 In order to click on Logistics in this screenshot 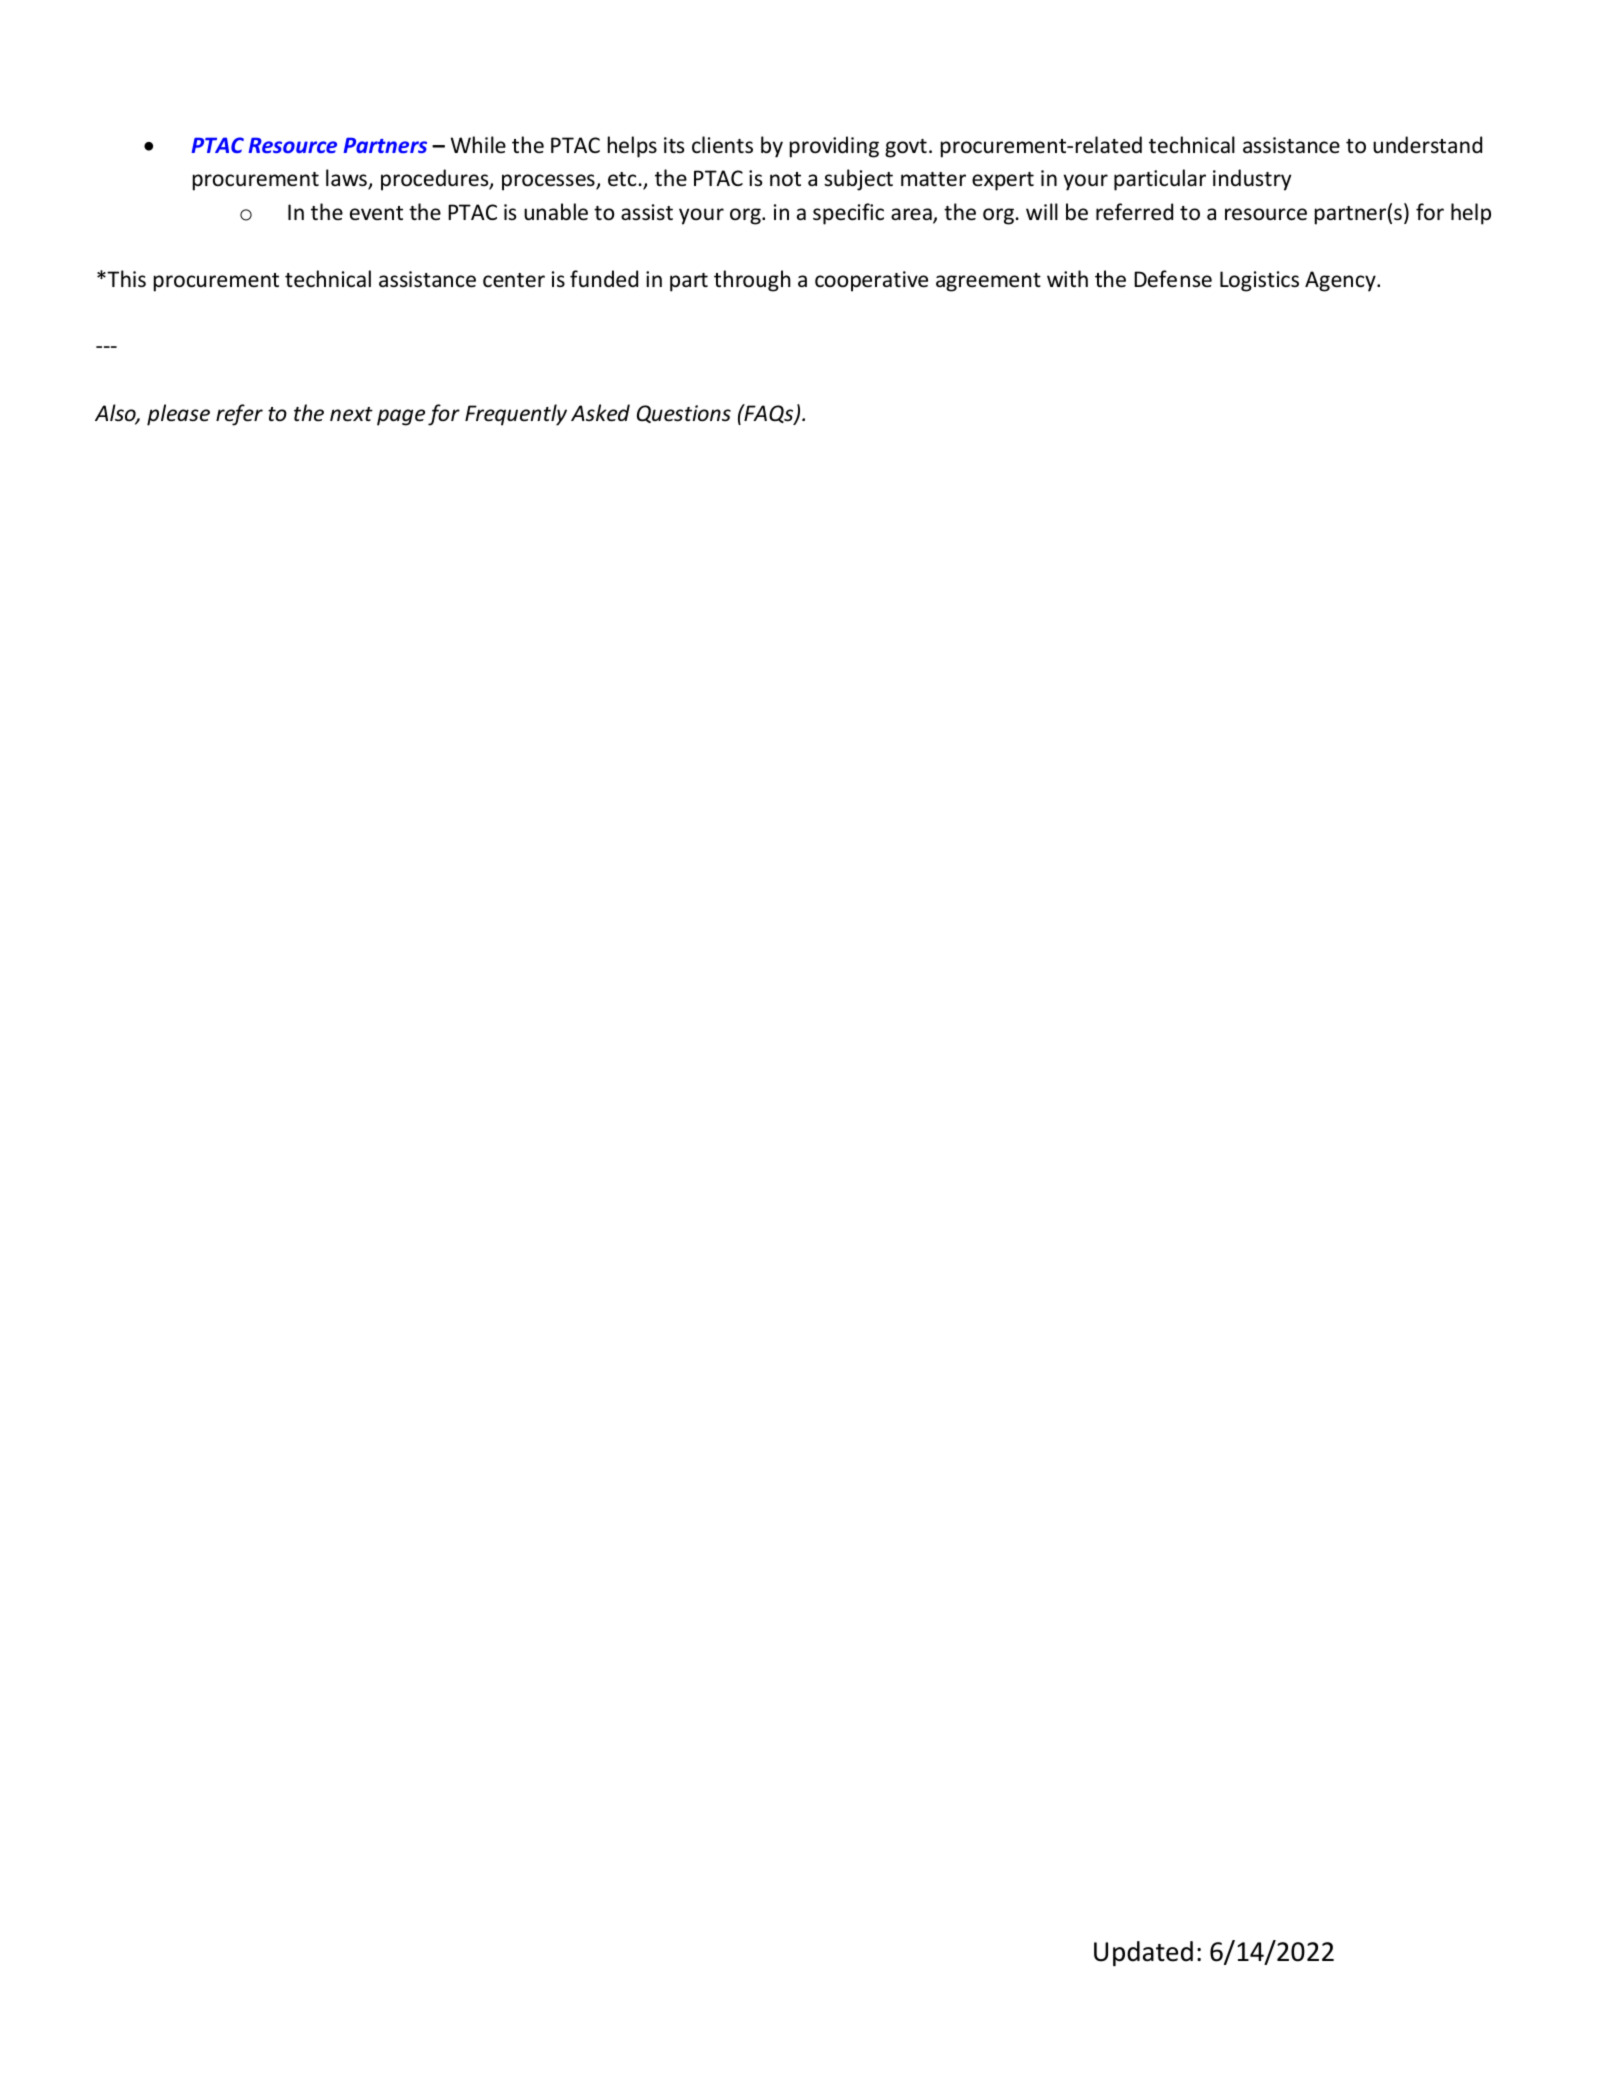, I will do `click(1259, 281)`.
